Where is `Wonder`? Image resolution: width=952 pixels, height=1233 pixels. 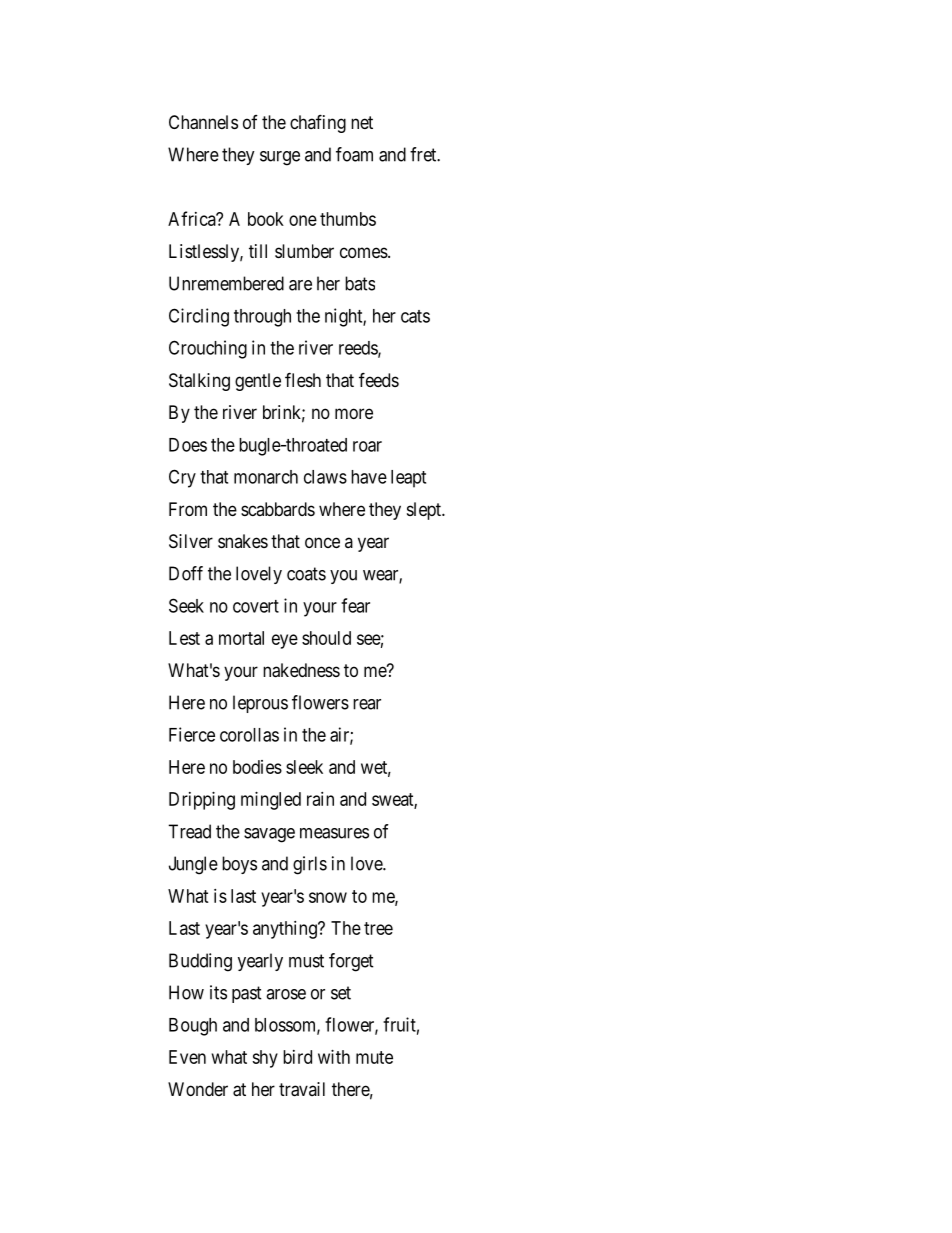
Wonder is located at coordinates (198, 1089).
